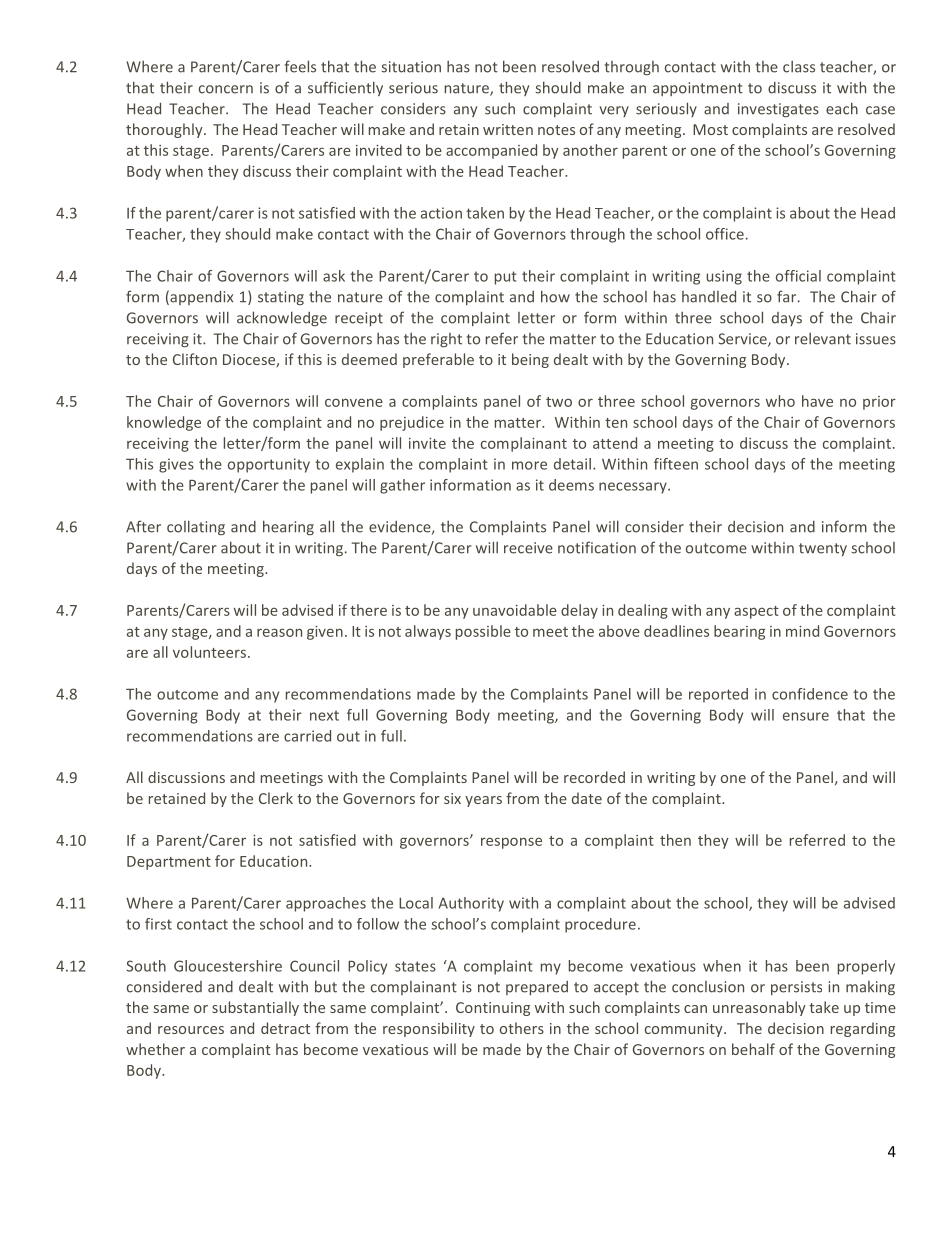 The height and width of the screenshot is (1233, 952). What do you see at coordinates (508, 129) in the screenshot?
I see `written` at bounding box center [508, 129].
